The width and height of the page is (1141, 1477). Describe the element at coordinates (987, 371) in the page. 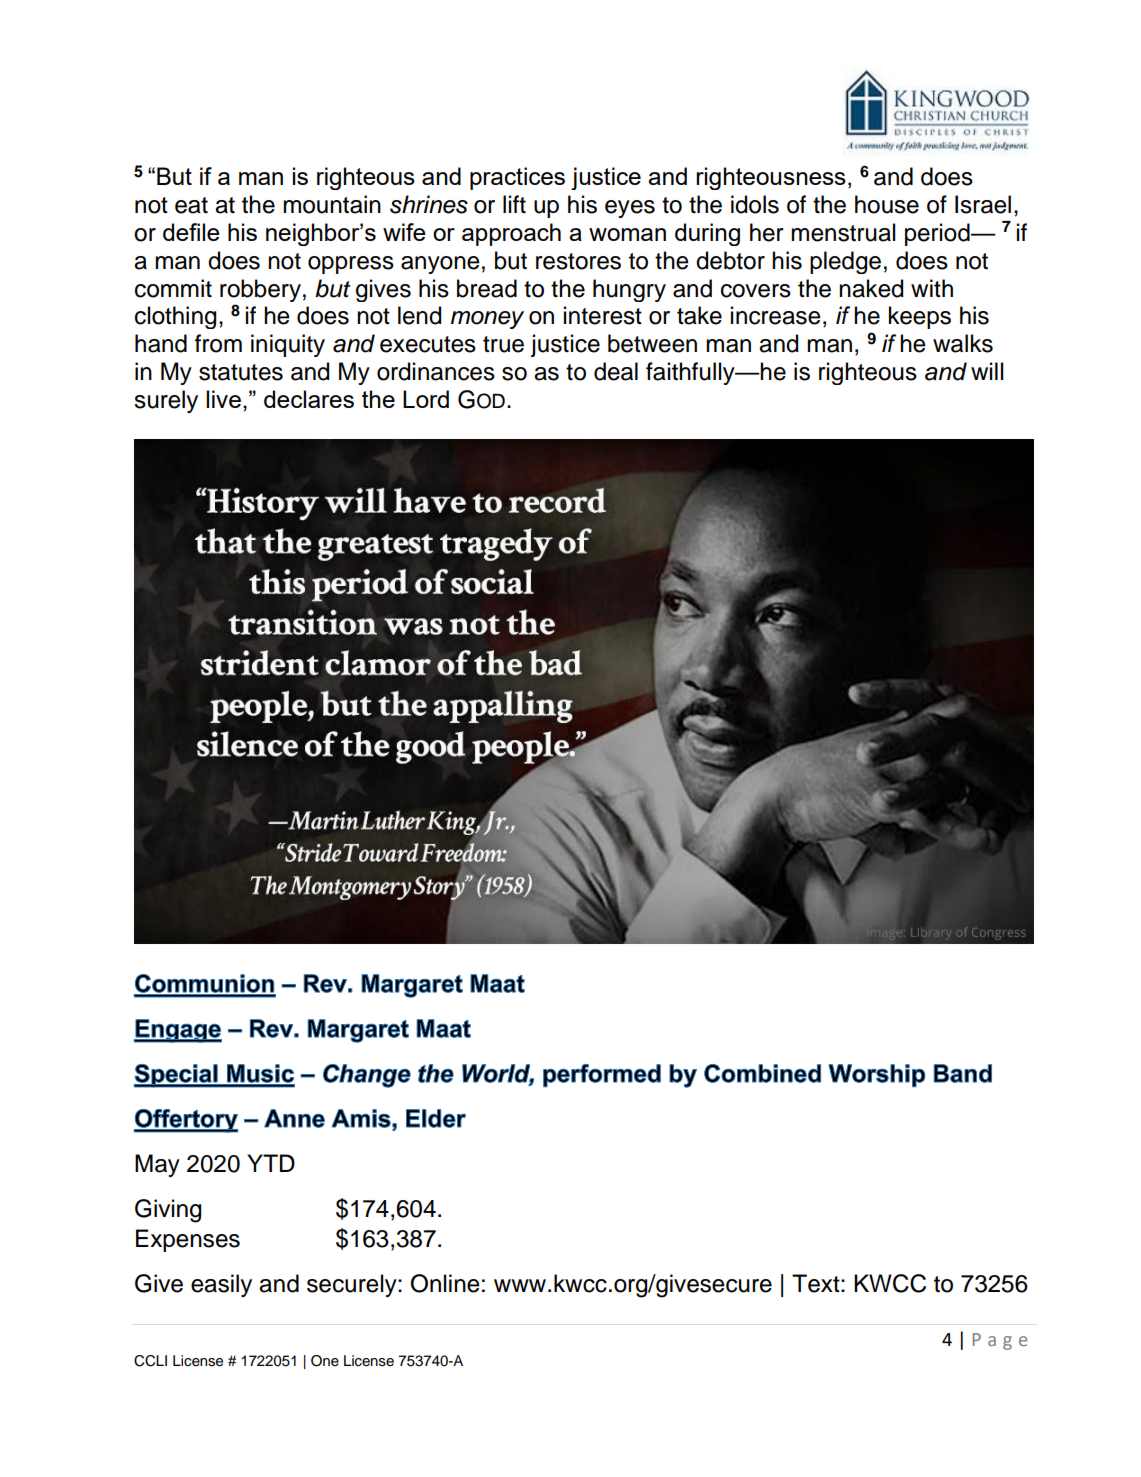

I see `will` at that location.
